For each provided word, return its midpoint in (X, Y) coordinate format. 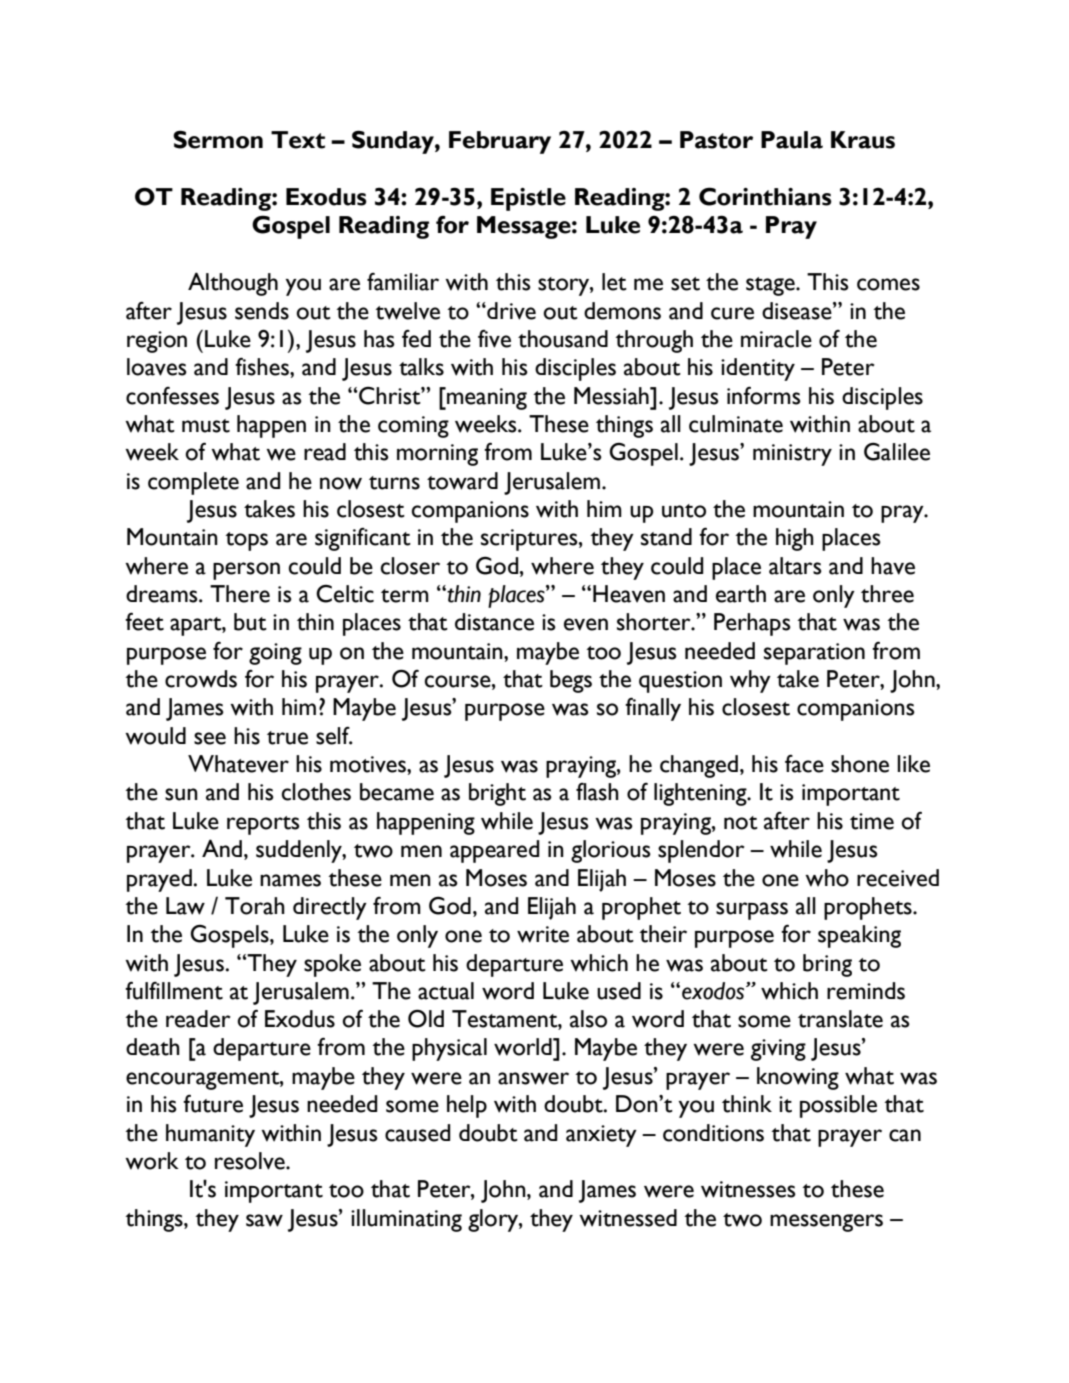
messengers (826, 1223)
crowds (201, 679)
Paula (792, 140)
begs (571, 681)
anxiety (601, 1136)
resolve (251, 1161)
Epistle (528, 199)
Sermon (218, 139)
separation (814, 654)
